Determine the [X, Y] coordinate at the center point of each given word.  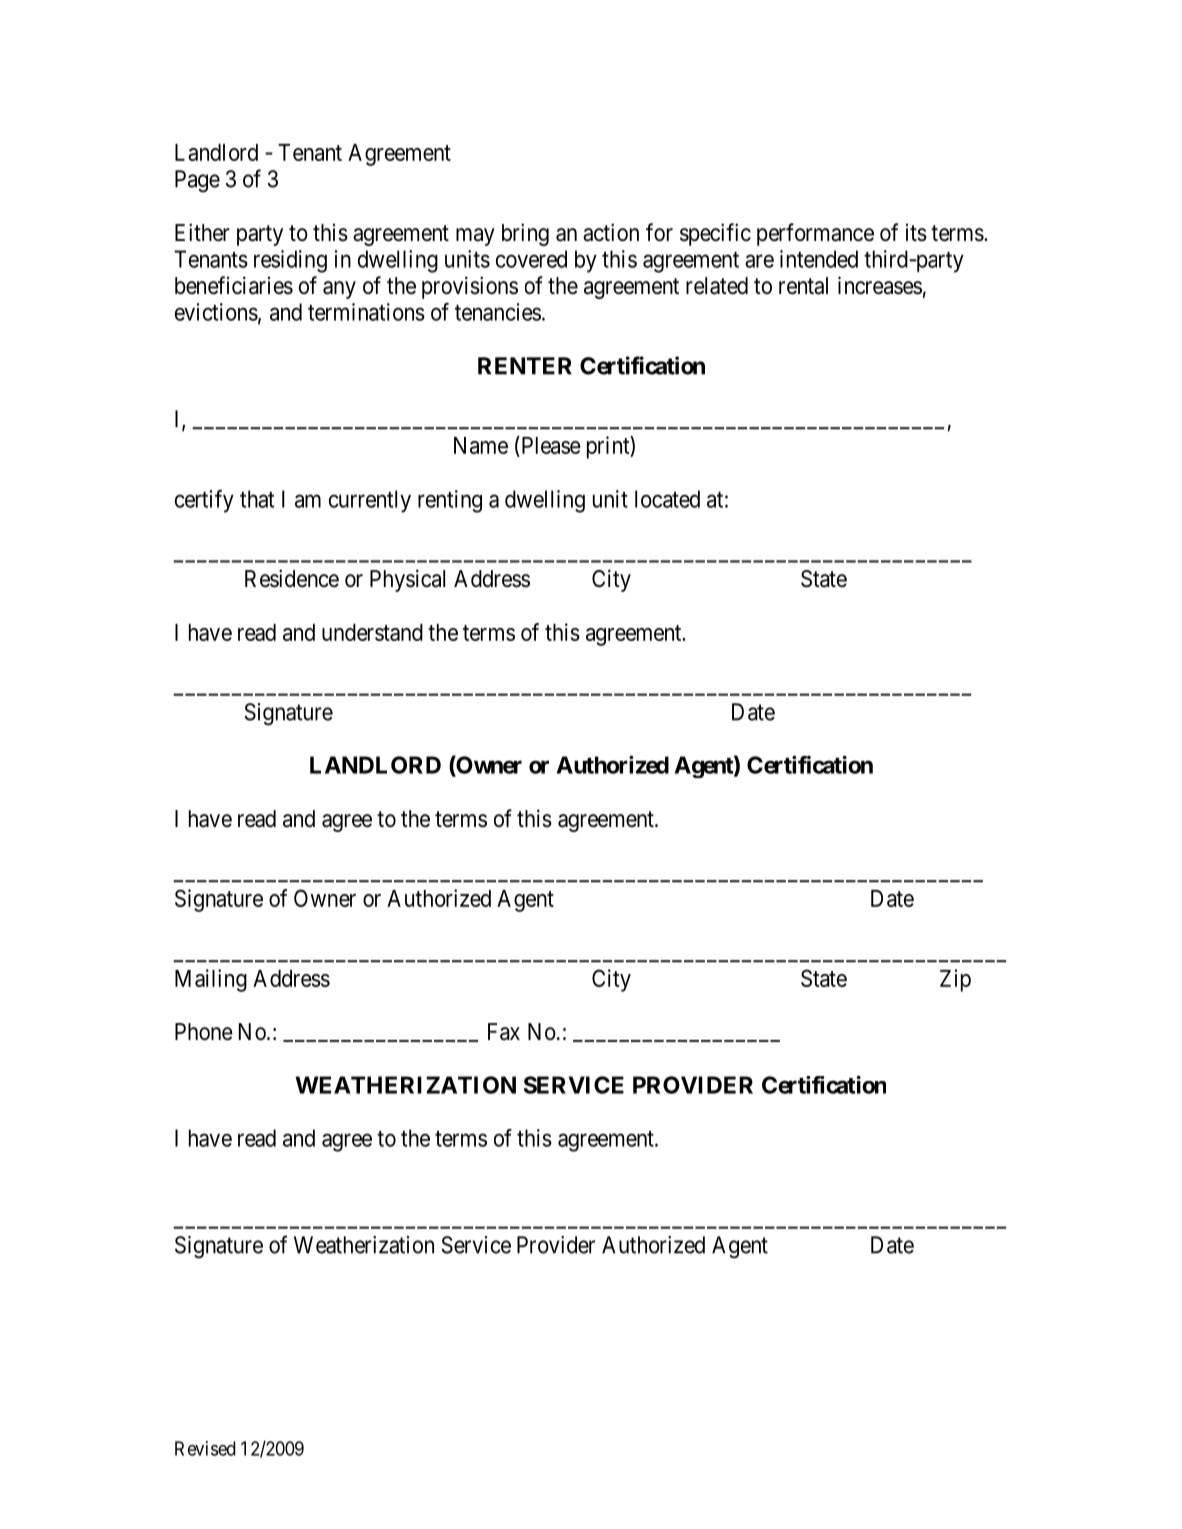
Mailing [211, 980]
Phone [204, 1032]
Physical [407, 580]
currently [370, 501]
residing [290, 261]
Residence [292, 578]
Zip [955, 980]
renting [450, 501]
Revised [205, 1448]
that [257, 499]
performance [815, 234]
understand [372, 632]
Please [550, 446]
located [667, 499]
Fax [504, 1032]
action [611, 232]
